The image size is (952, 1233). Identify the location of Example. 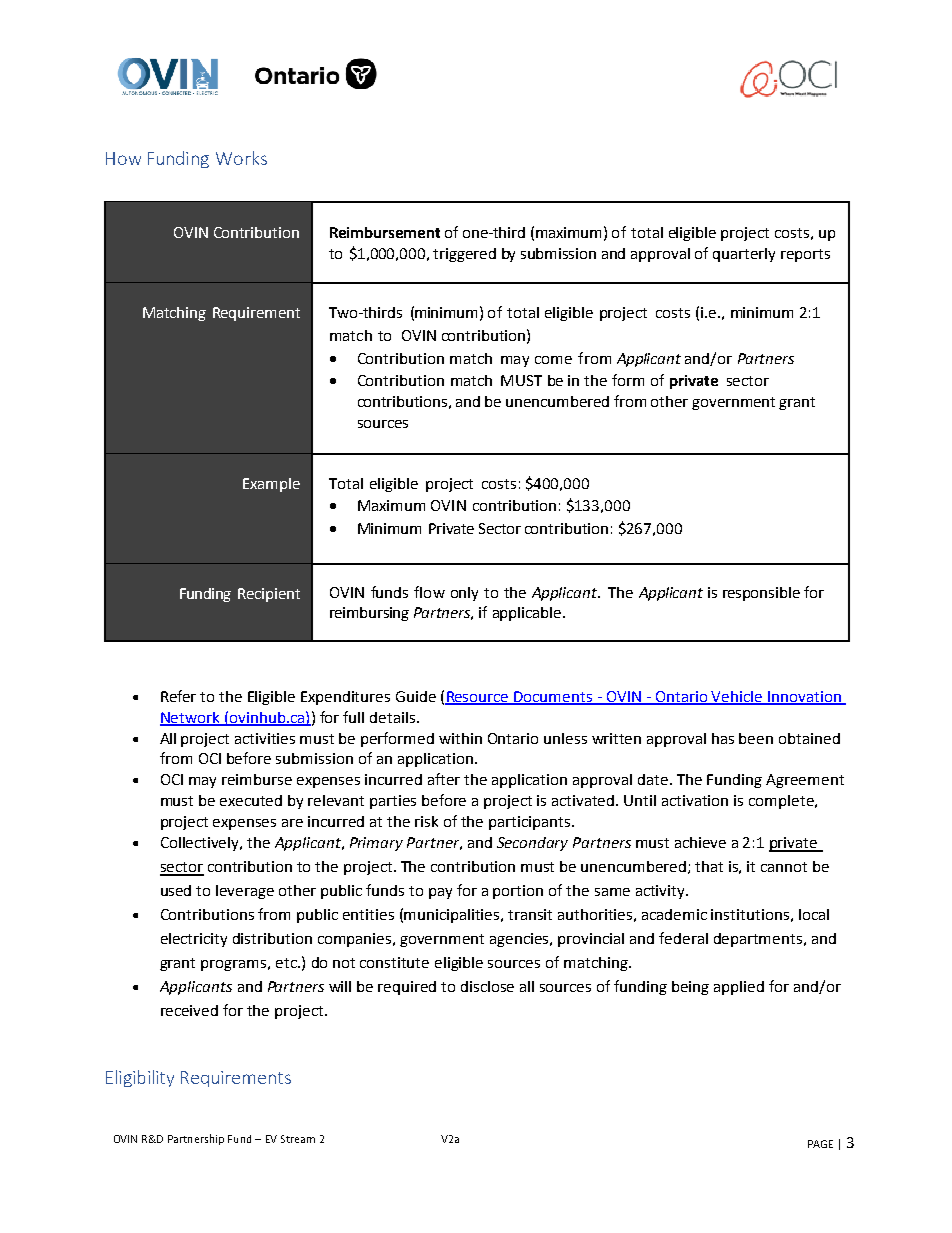
(271, 485).
